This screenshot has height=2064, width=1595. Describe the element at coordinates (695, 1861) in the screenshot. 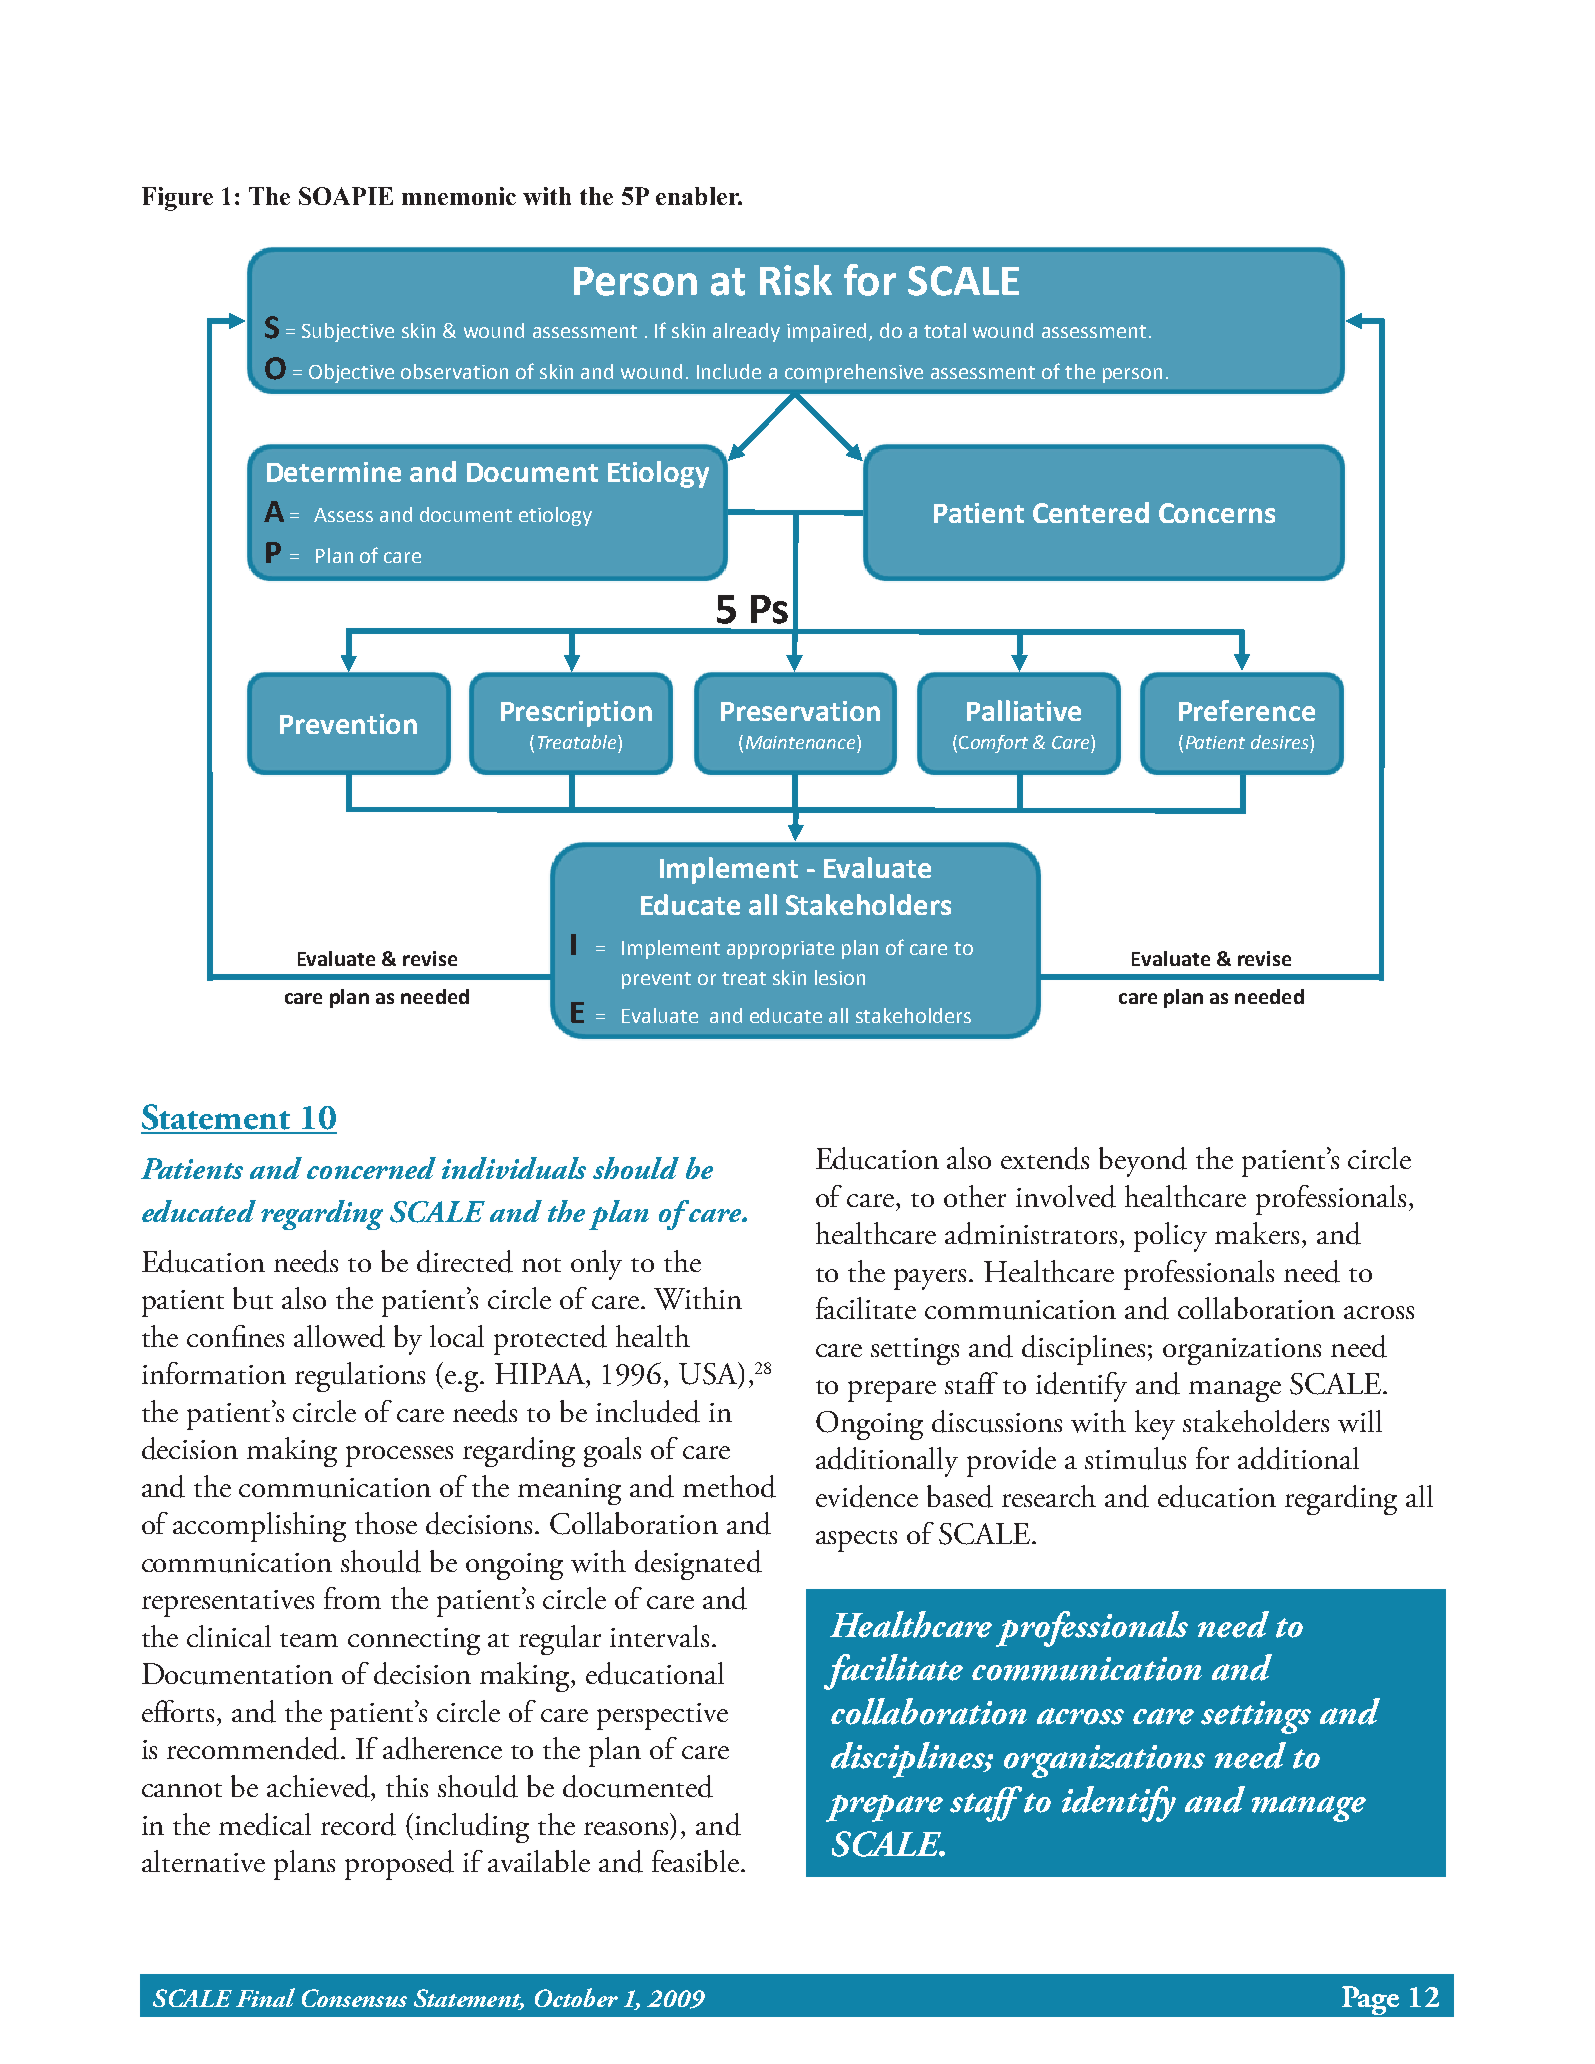

I see `feasible` at that location.
